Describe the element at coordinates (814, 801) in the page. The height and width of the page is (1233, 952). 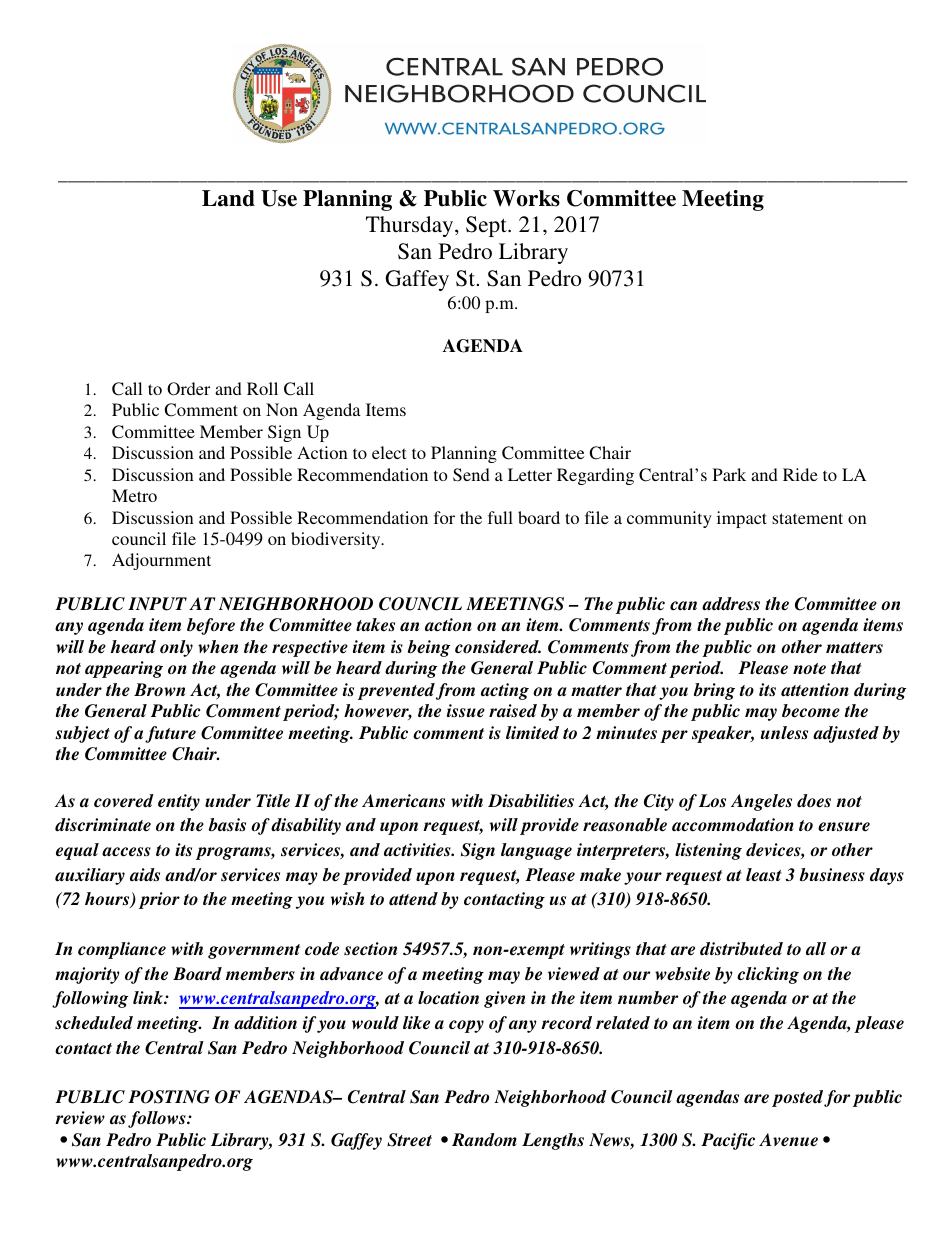
I see `does` at that location.
